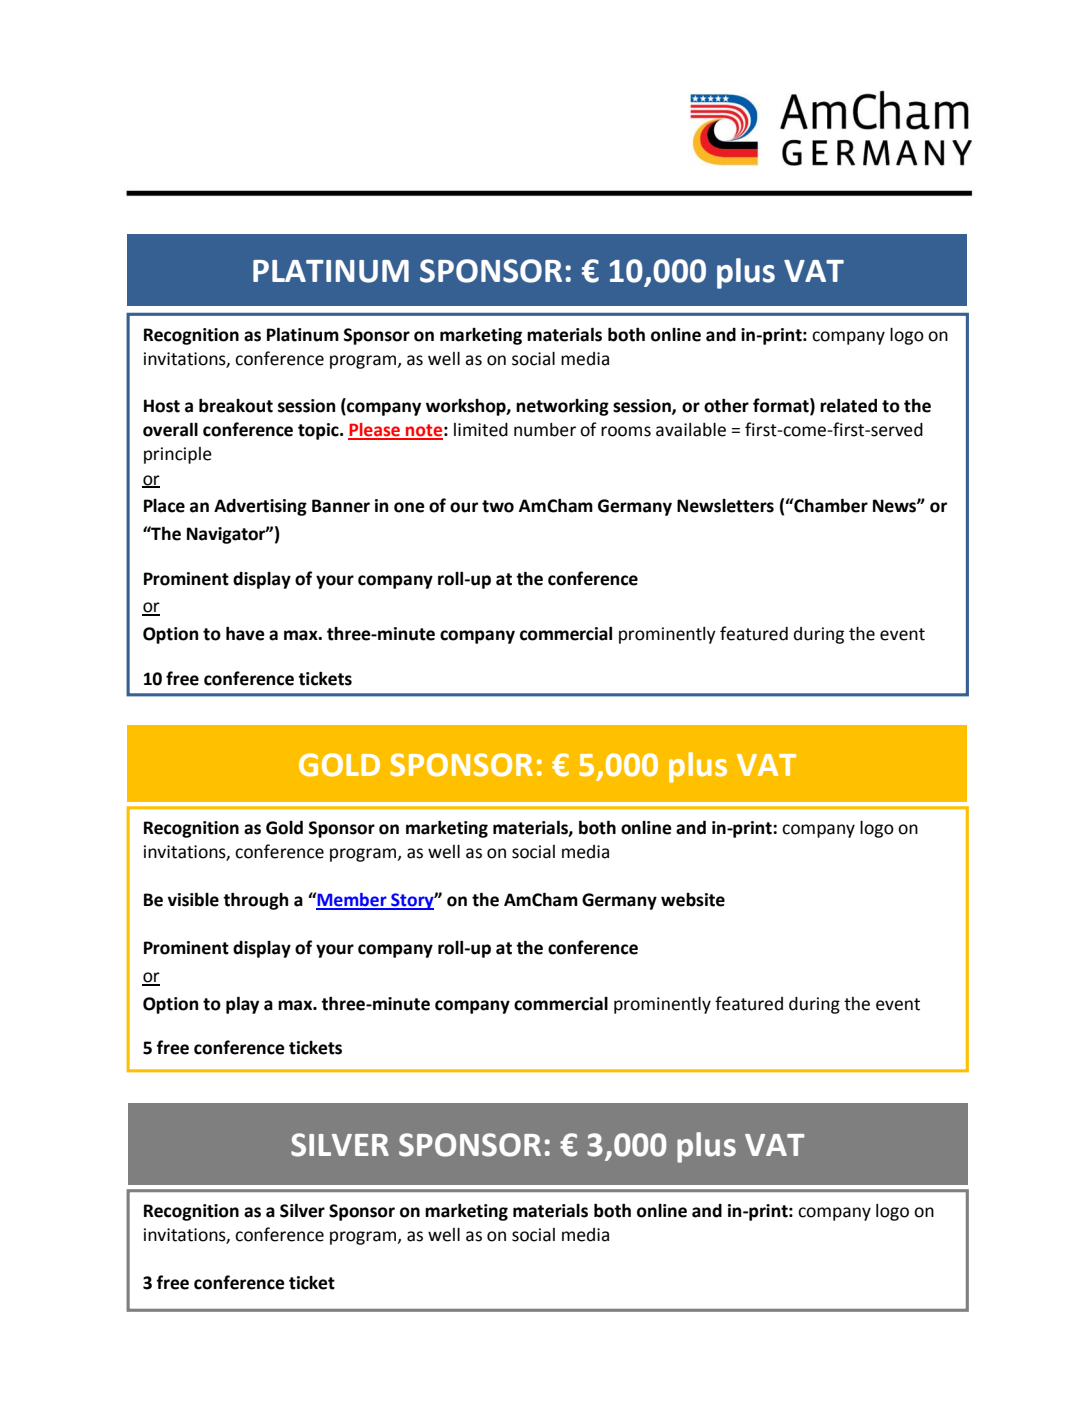 Image resolution: width=1089 pixels, height=1410 pixels. I want to click on principle, so click(178, 455).
